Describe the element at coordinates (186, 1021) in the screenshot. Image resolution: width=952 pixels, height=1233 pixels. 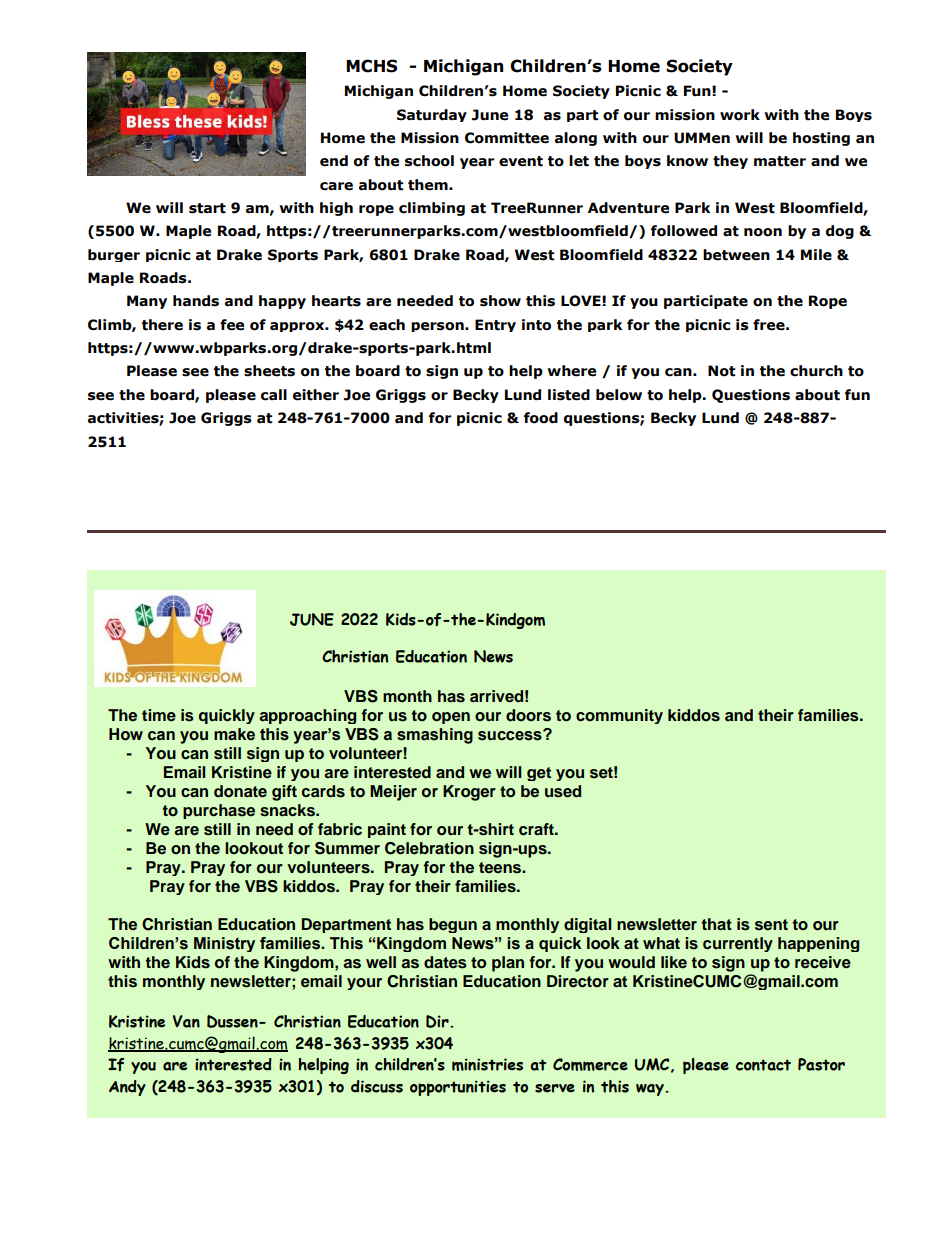
I see `Van` at that location.
